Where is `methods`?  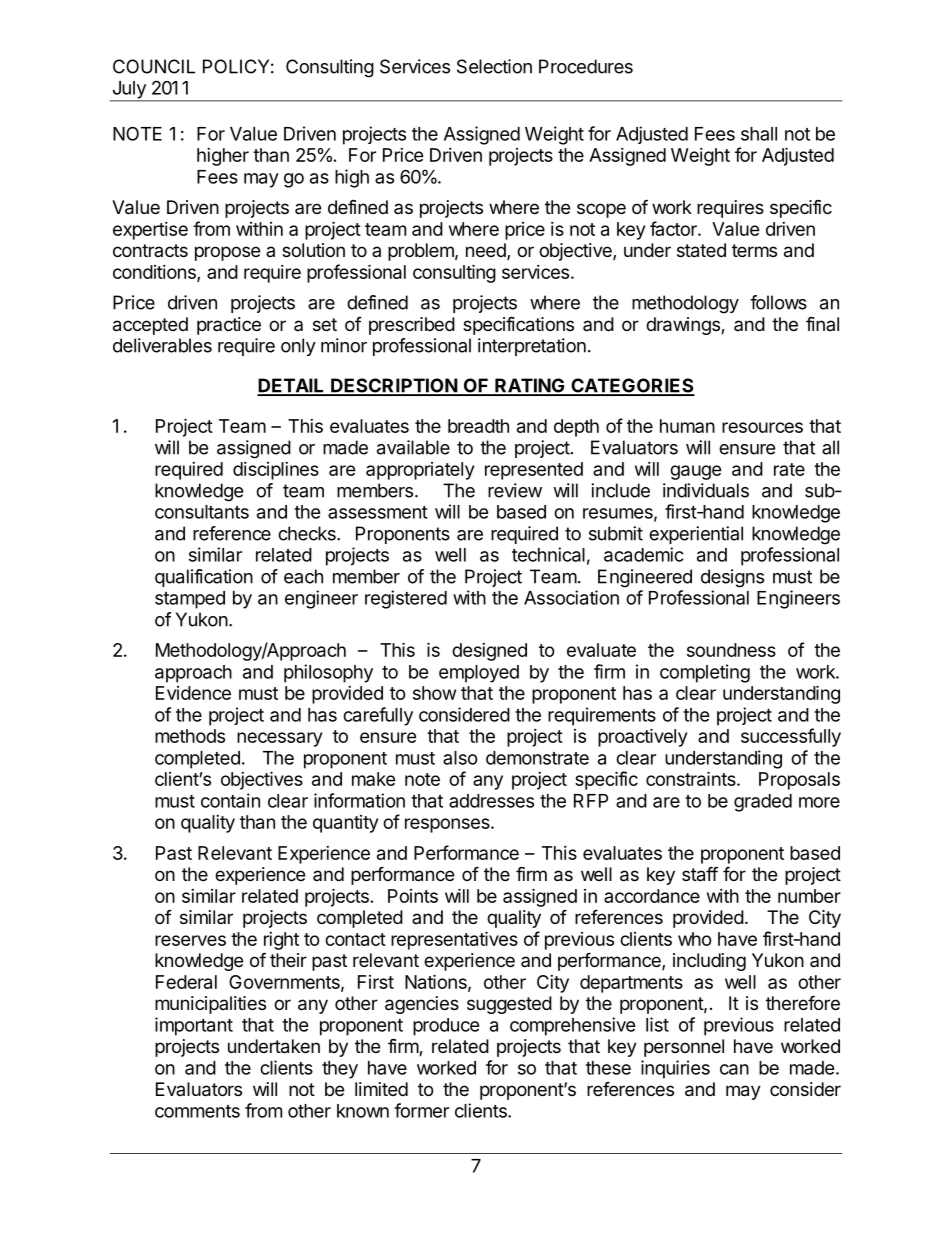
methods is located at coordinates (190, 736).
